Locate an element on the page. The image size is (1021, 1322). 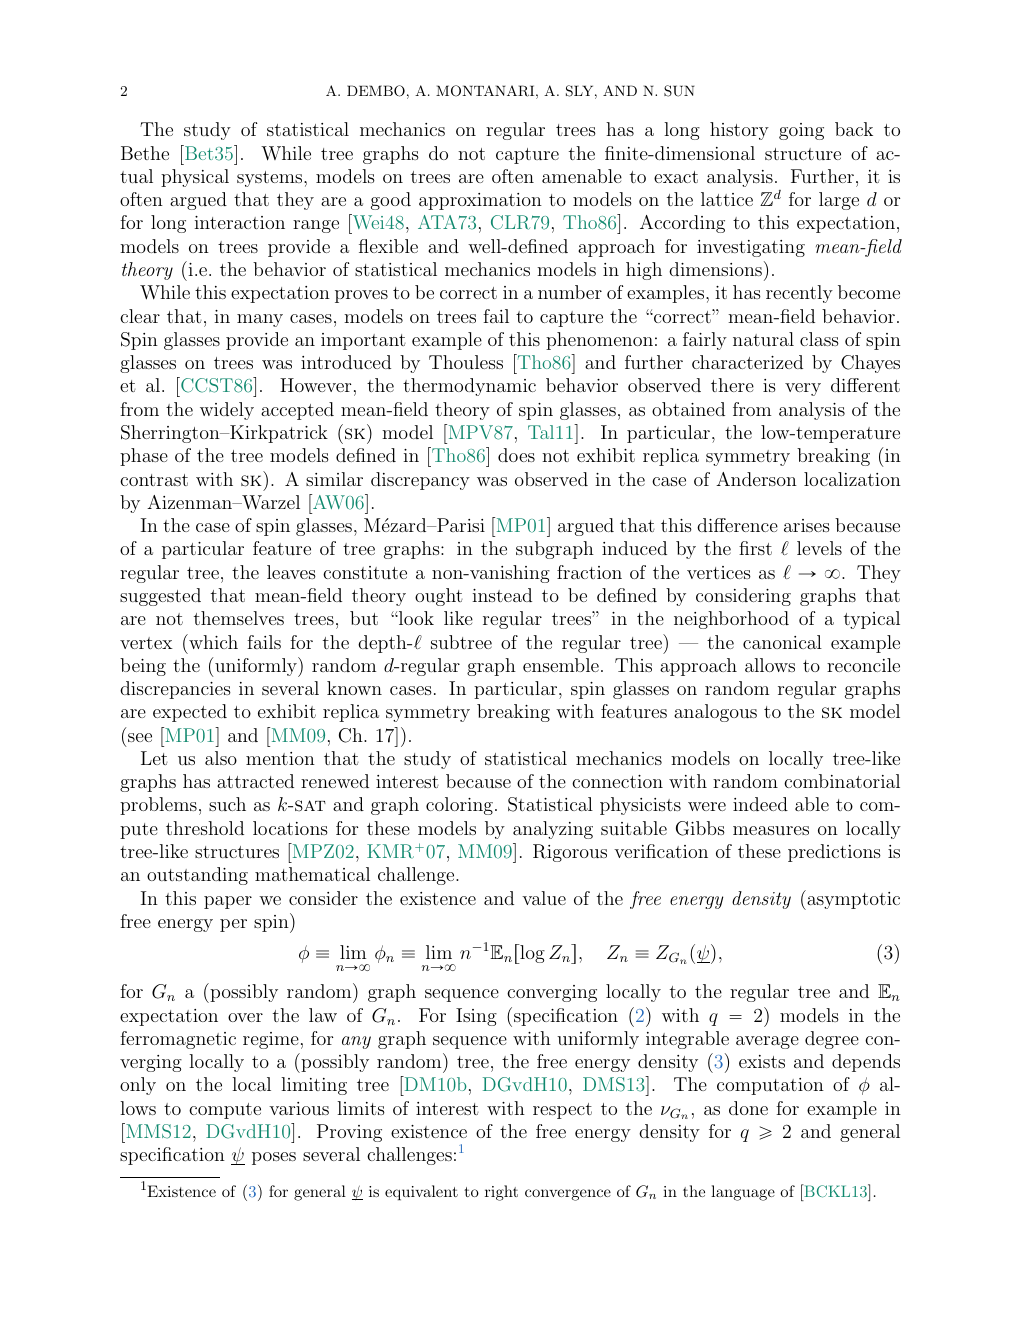
measures is located at coordinates (771, 830).
